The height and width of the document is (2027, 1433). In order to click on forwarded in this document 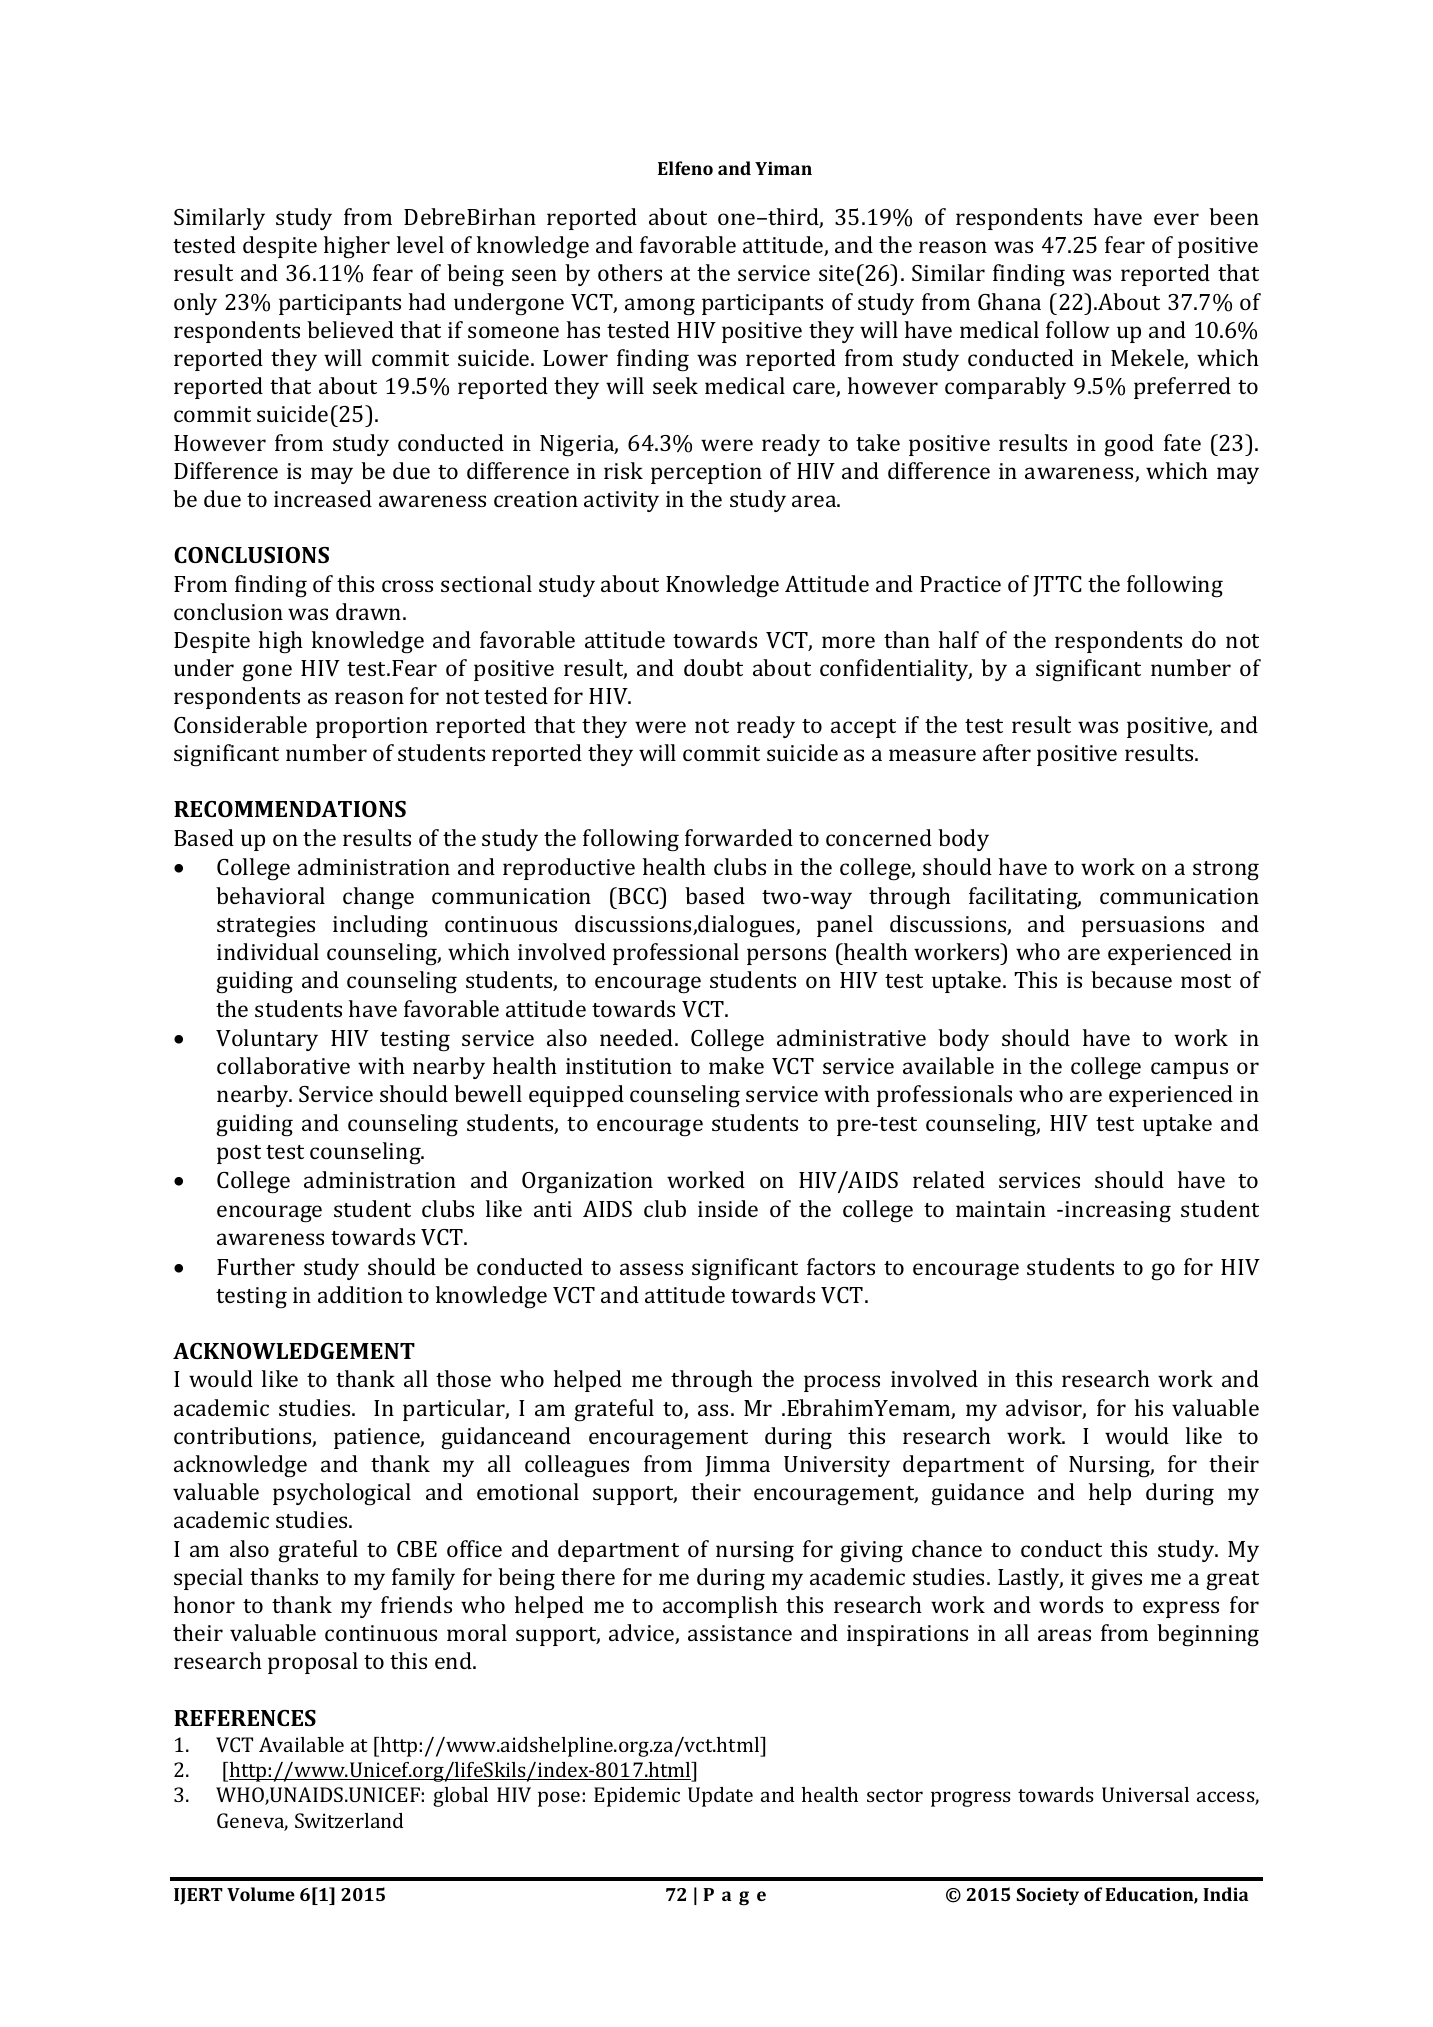, I will do `click(739, 837)`.
